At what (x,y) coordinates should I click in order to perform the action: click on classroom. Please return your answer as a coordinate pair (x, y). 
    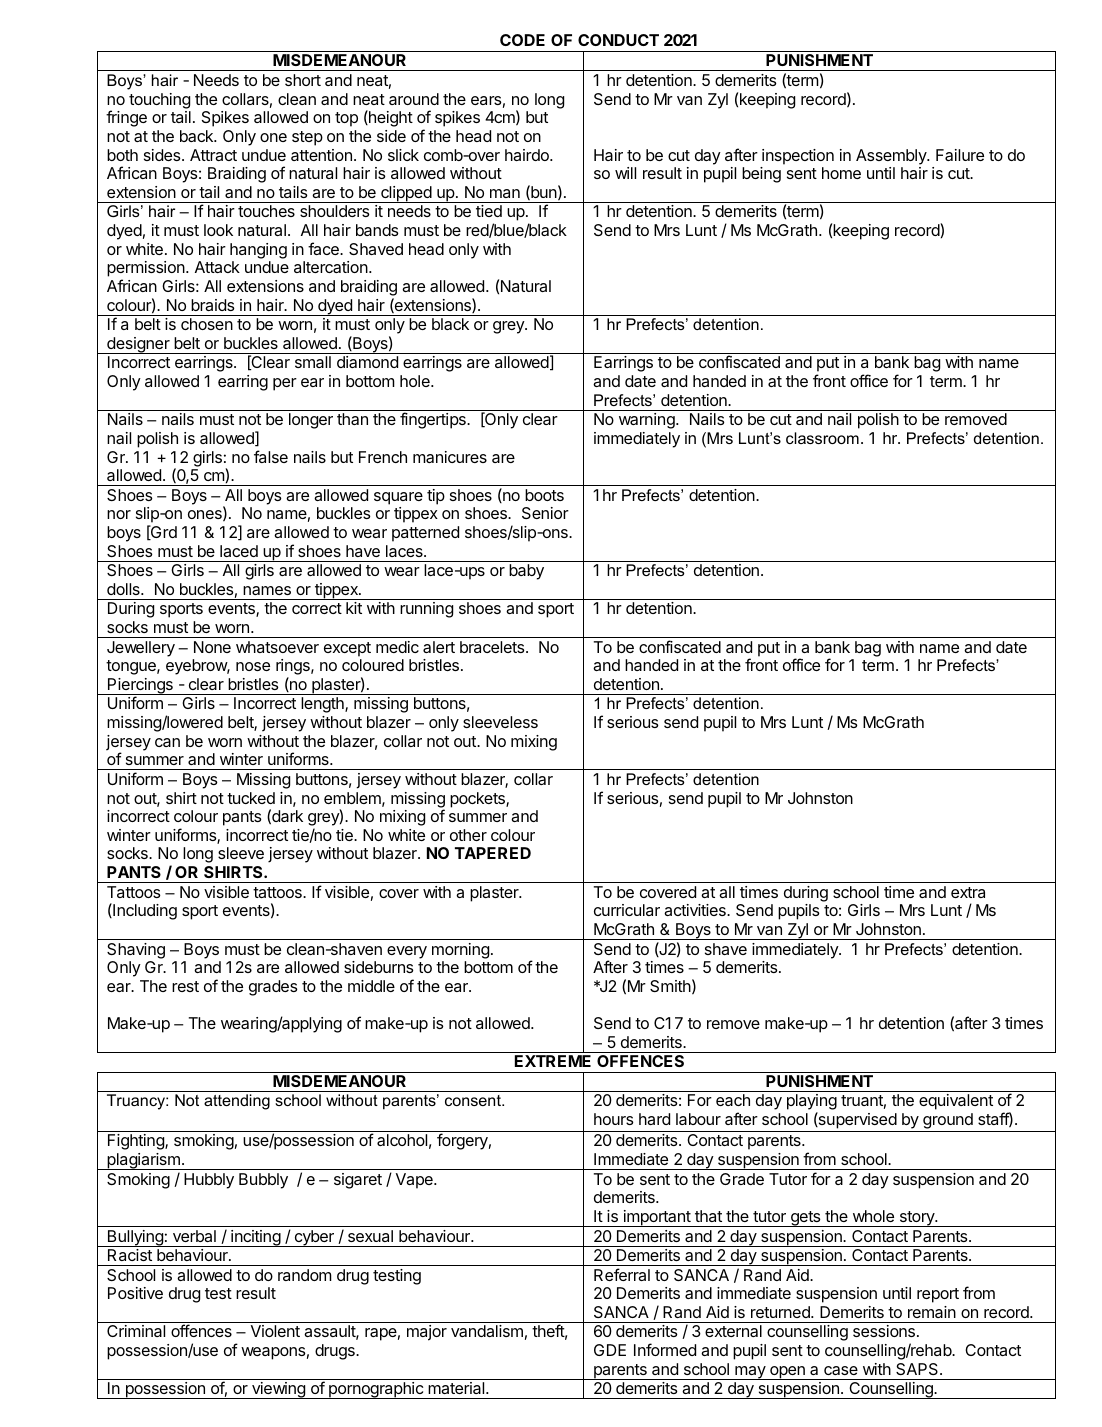
    Looking at the image, I should click on (822, 438).
